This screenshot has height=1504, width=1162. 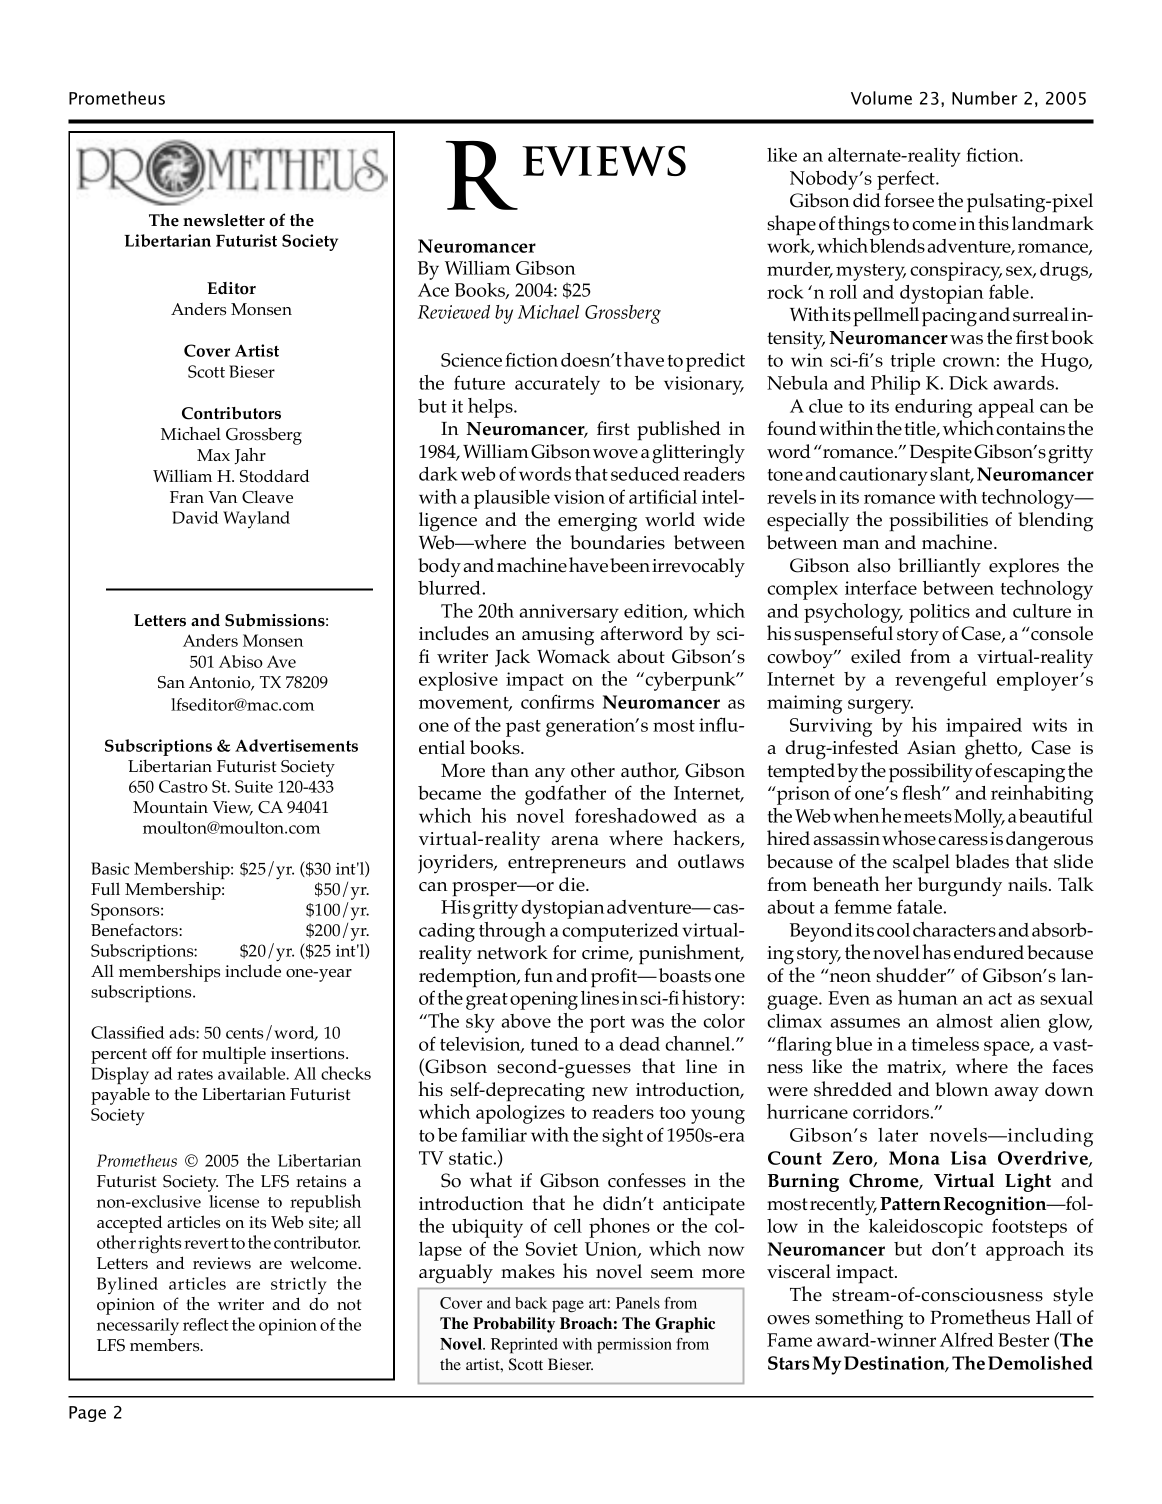 I want to click on necessarily, so click(x=138, y=1327).
